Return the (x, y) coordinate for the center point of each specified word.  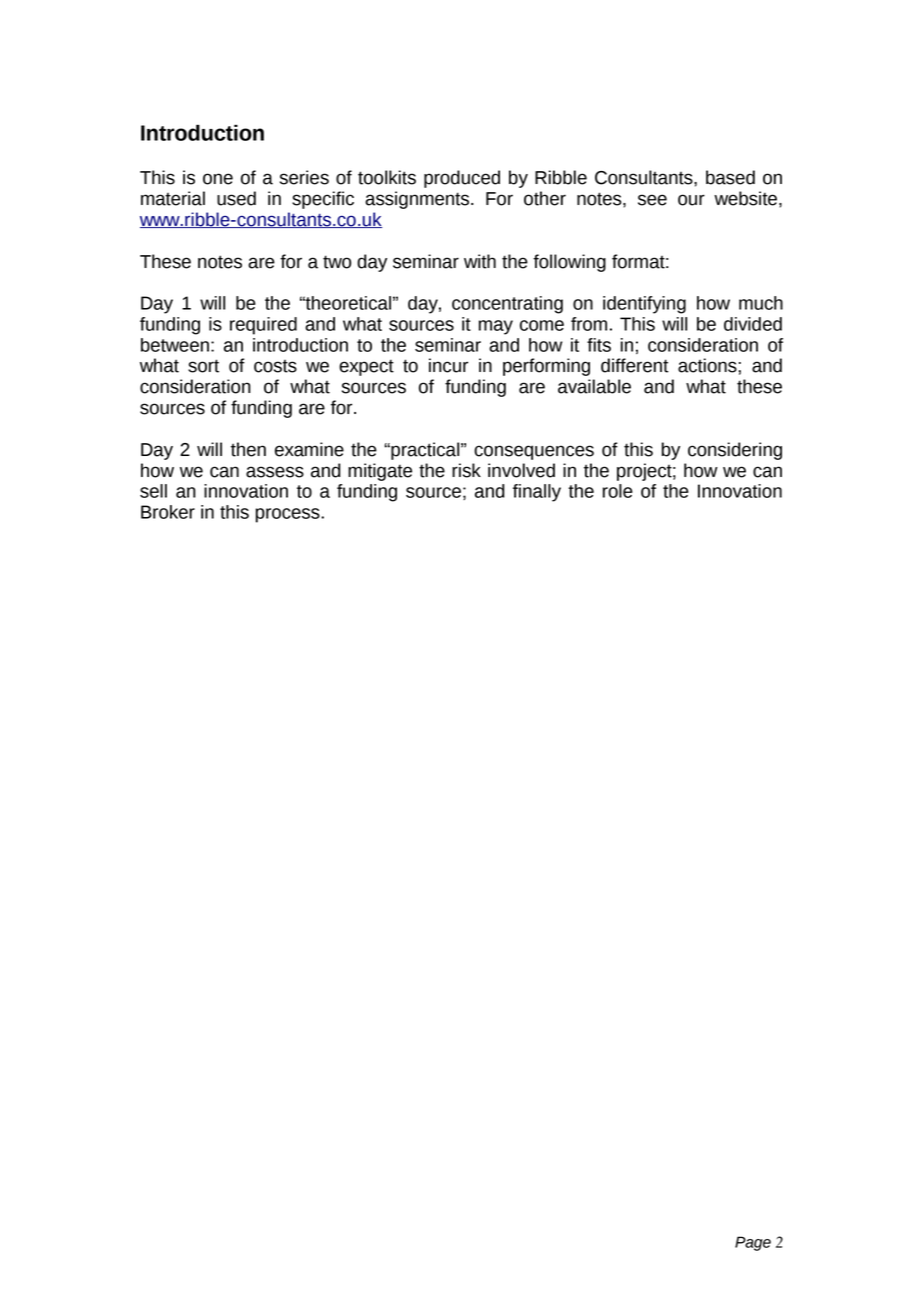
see (652, 200)
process (289, 515)
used (236, 198)
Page (753, 1243)
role (618, 491)
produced (462, 179)
